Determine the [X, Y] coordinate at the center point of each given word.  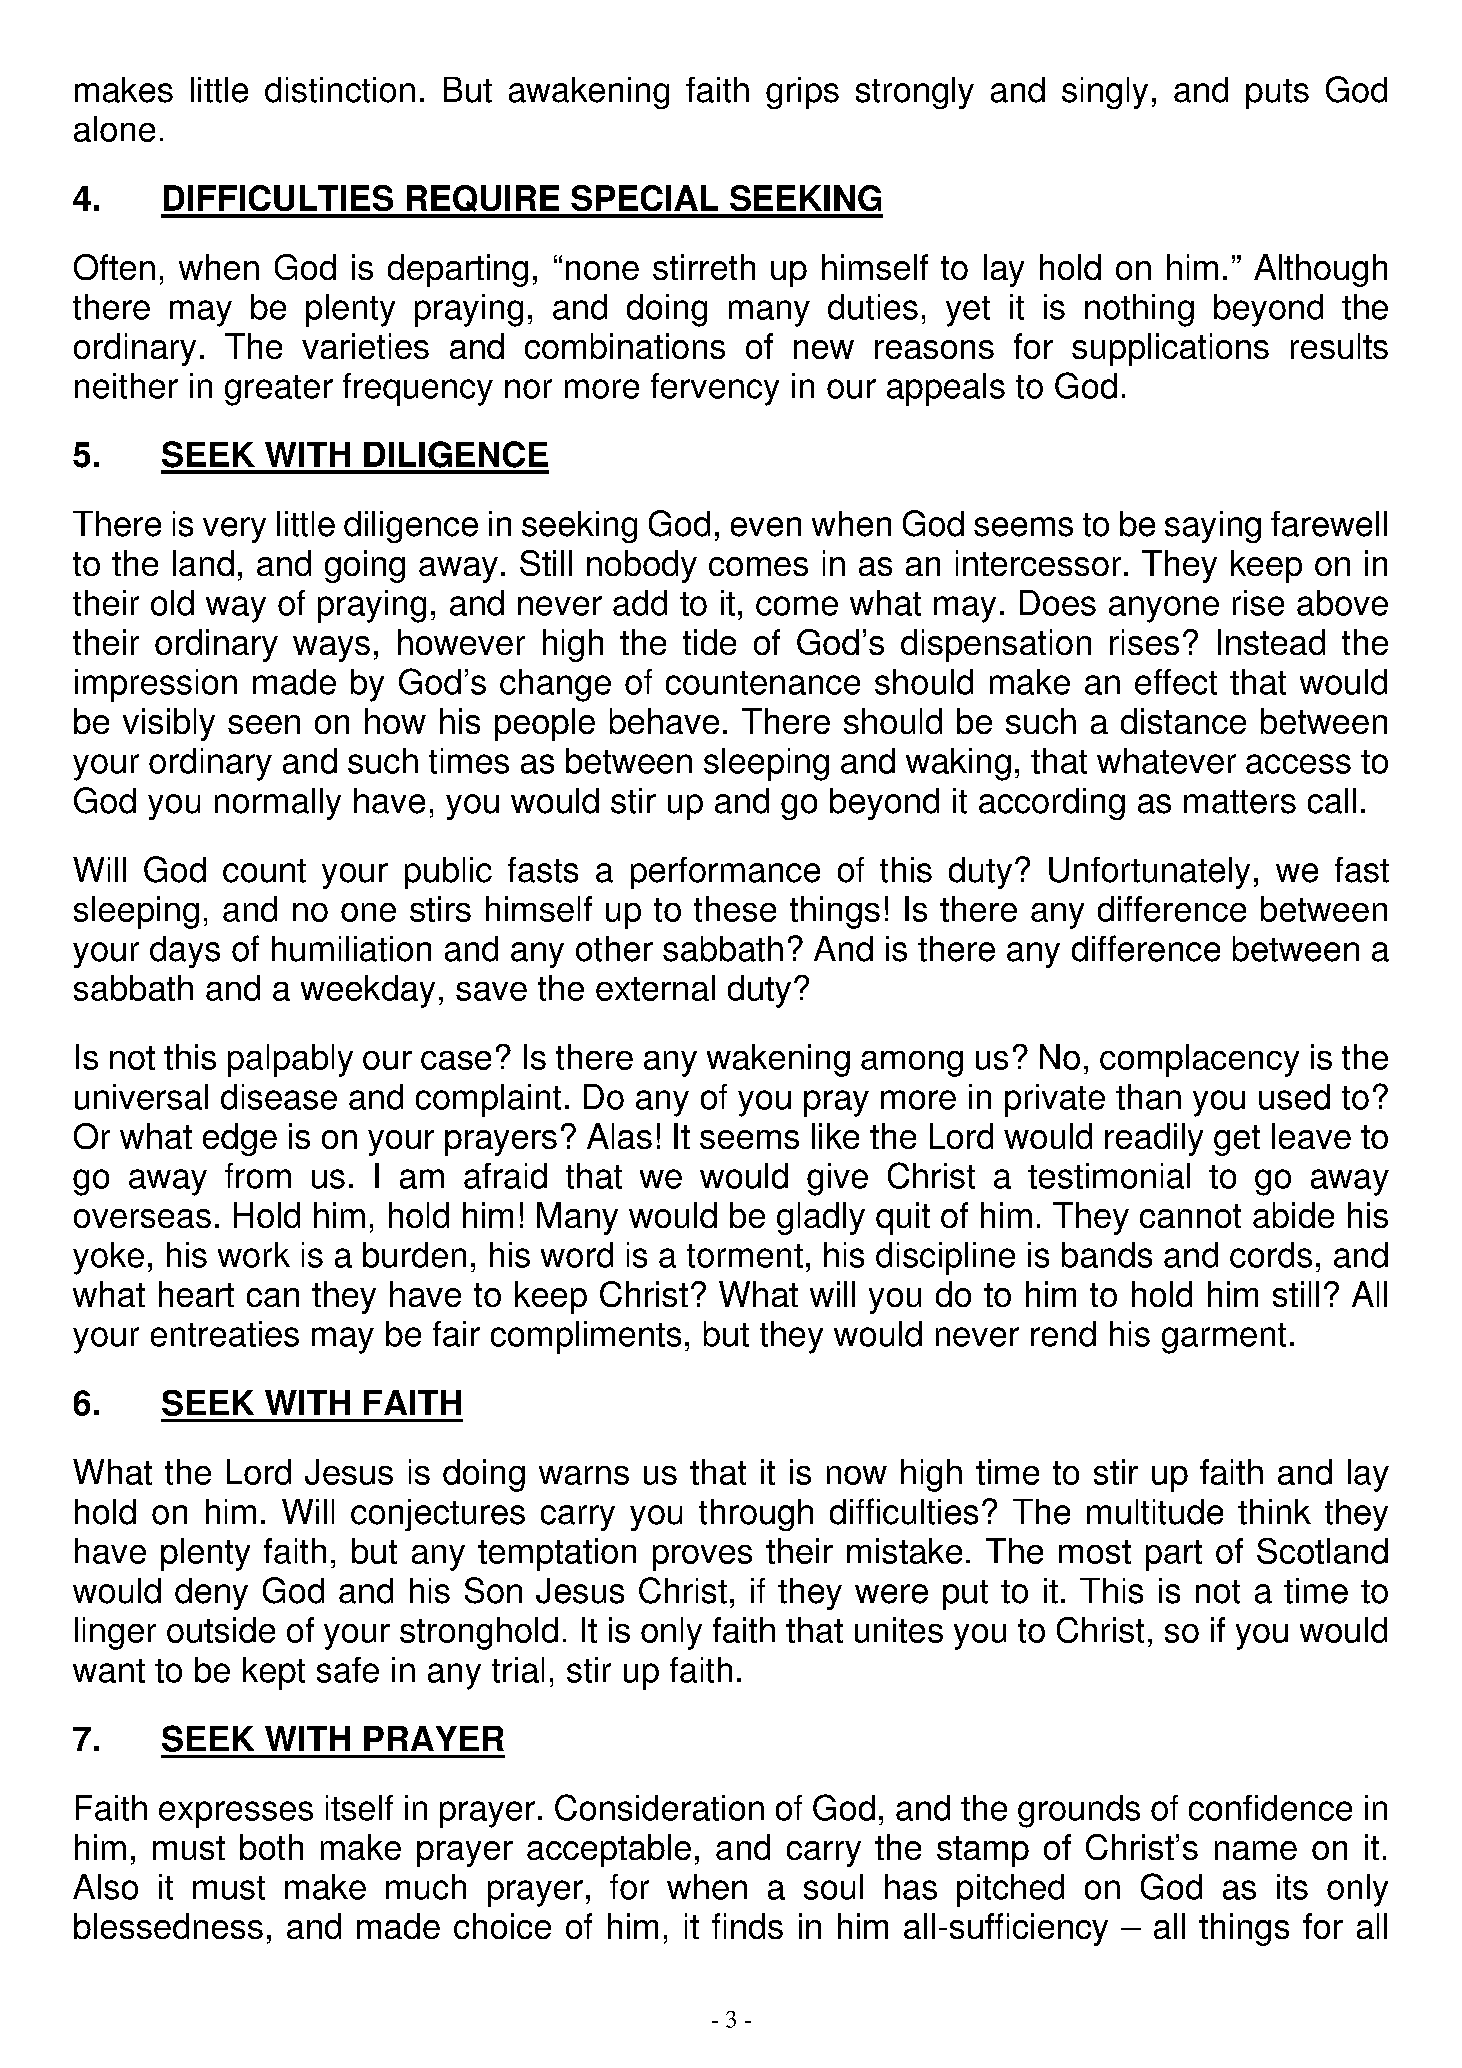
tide [709, 642]
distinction [340, 90]
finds [747, 1926]
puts [1277, 94]
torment [745, 1256]
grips [802, 93]
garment [1224, 1338]
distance [1183, 721]
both [271, 1847]
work [254, 1255]
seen [264, 724]
